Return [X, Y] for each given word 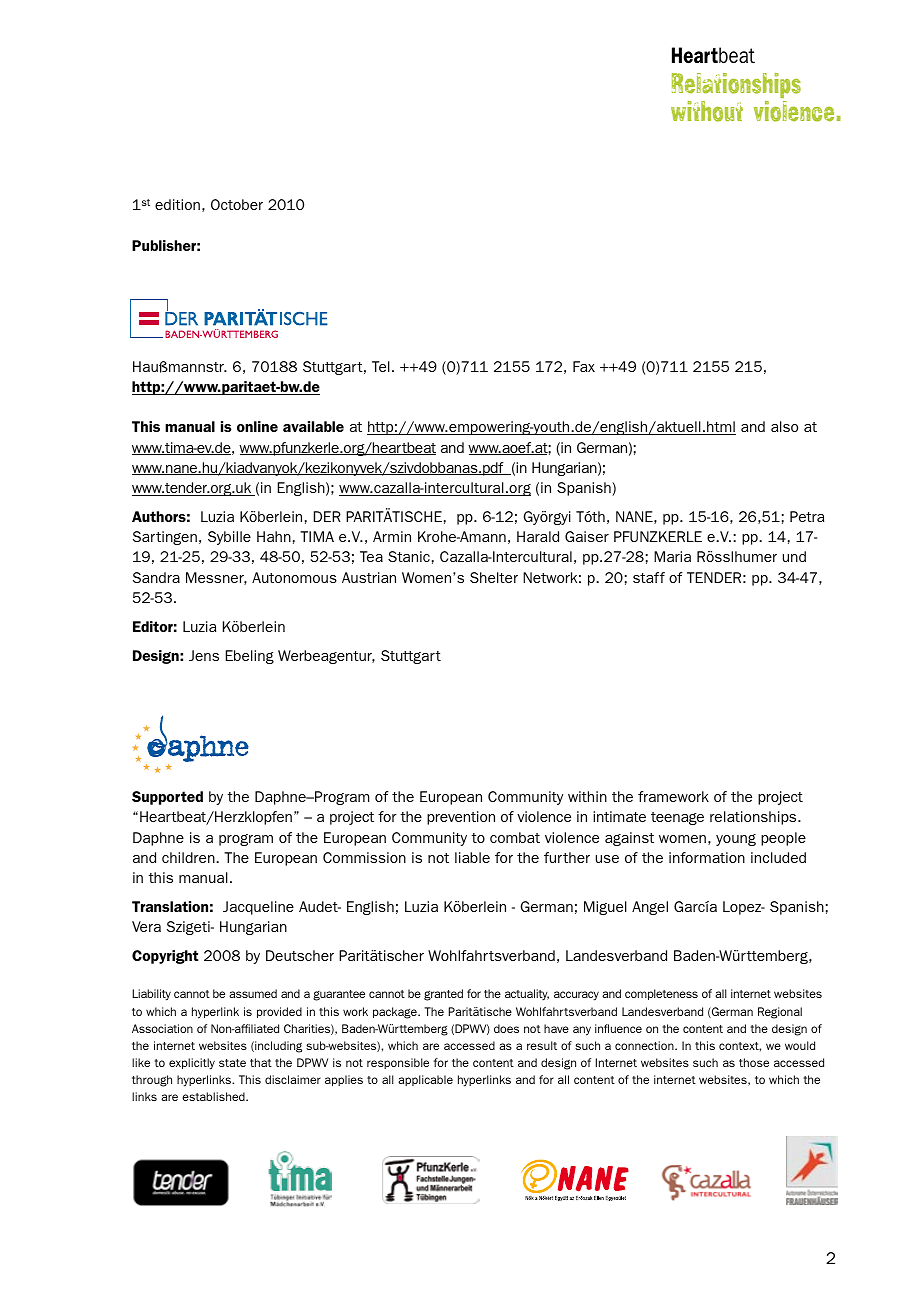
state [232, 1063]
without [707, 111]
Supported [167, 798]
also [784, 426]
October [237, 204]
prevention [461, 818]
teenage [677, 818]
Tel [381, 366]
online [257, 426]
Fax [584, 366]
